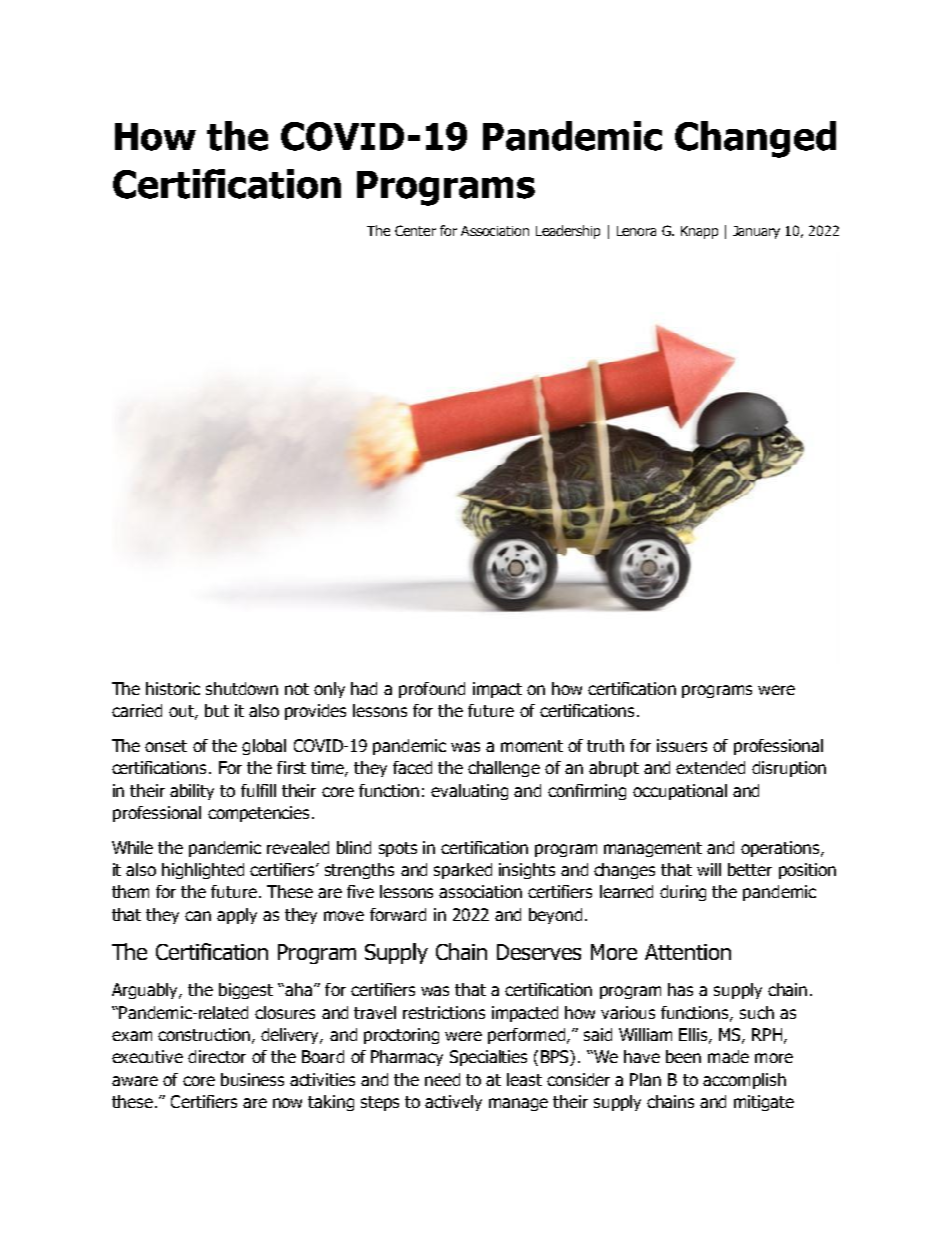 This page has width=952, height=1233. I want to click on issuers, so click(682, 745).
